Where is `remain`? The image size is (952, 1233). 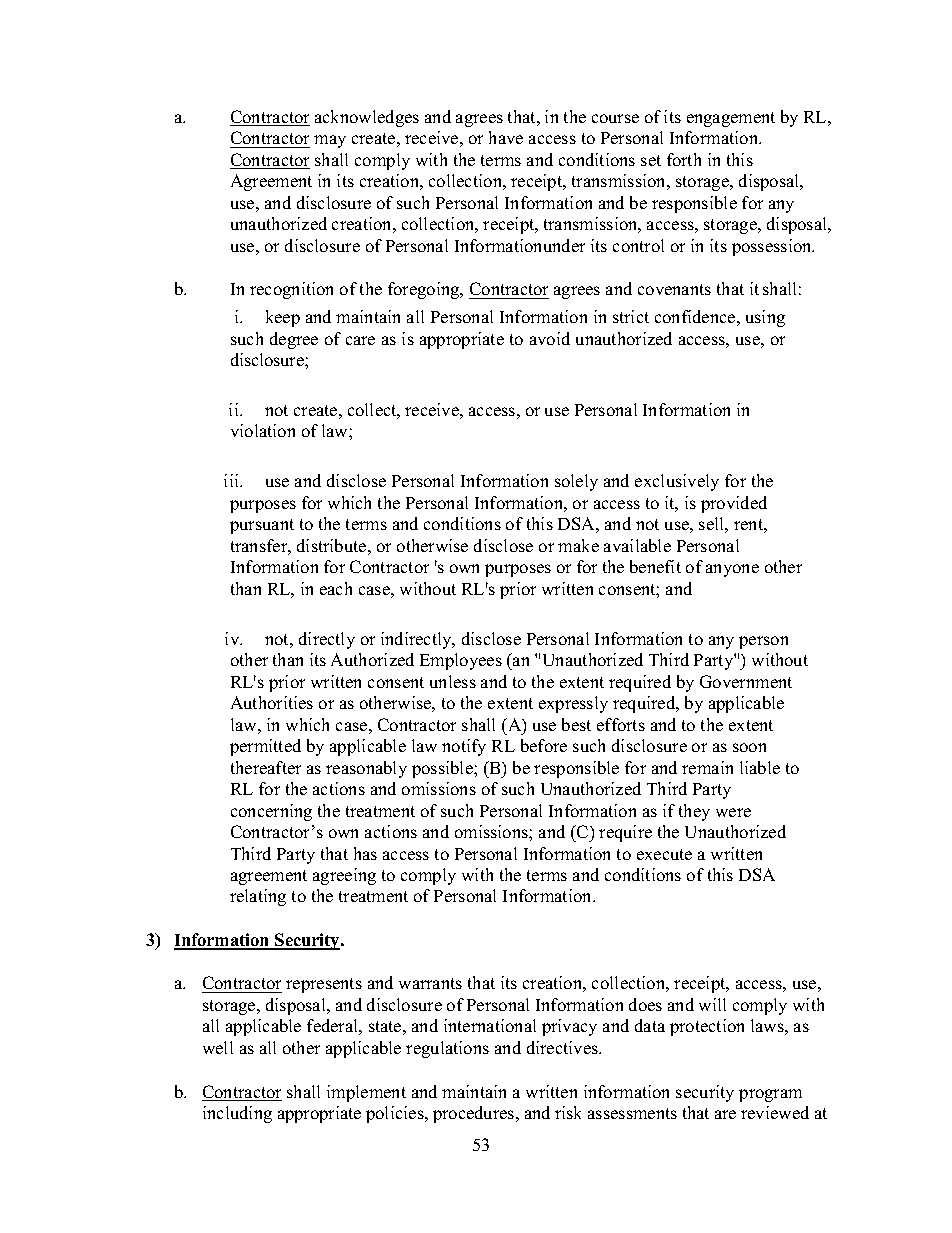
remain is located at coordinates (707, 767).
